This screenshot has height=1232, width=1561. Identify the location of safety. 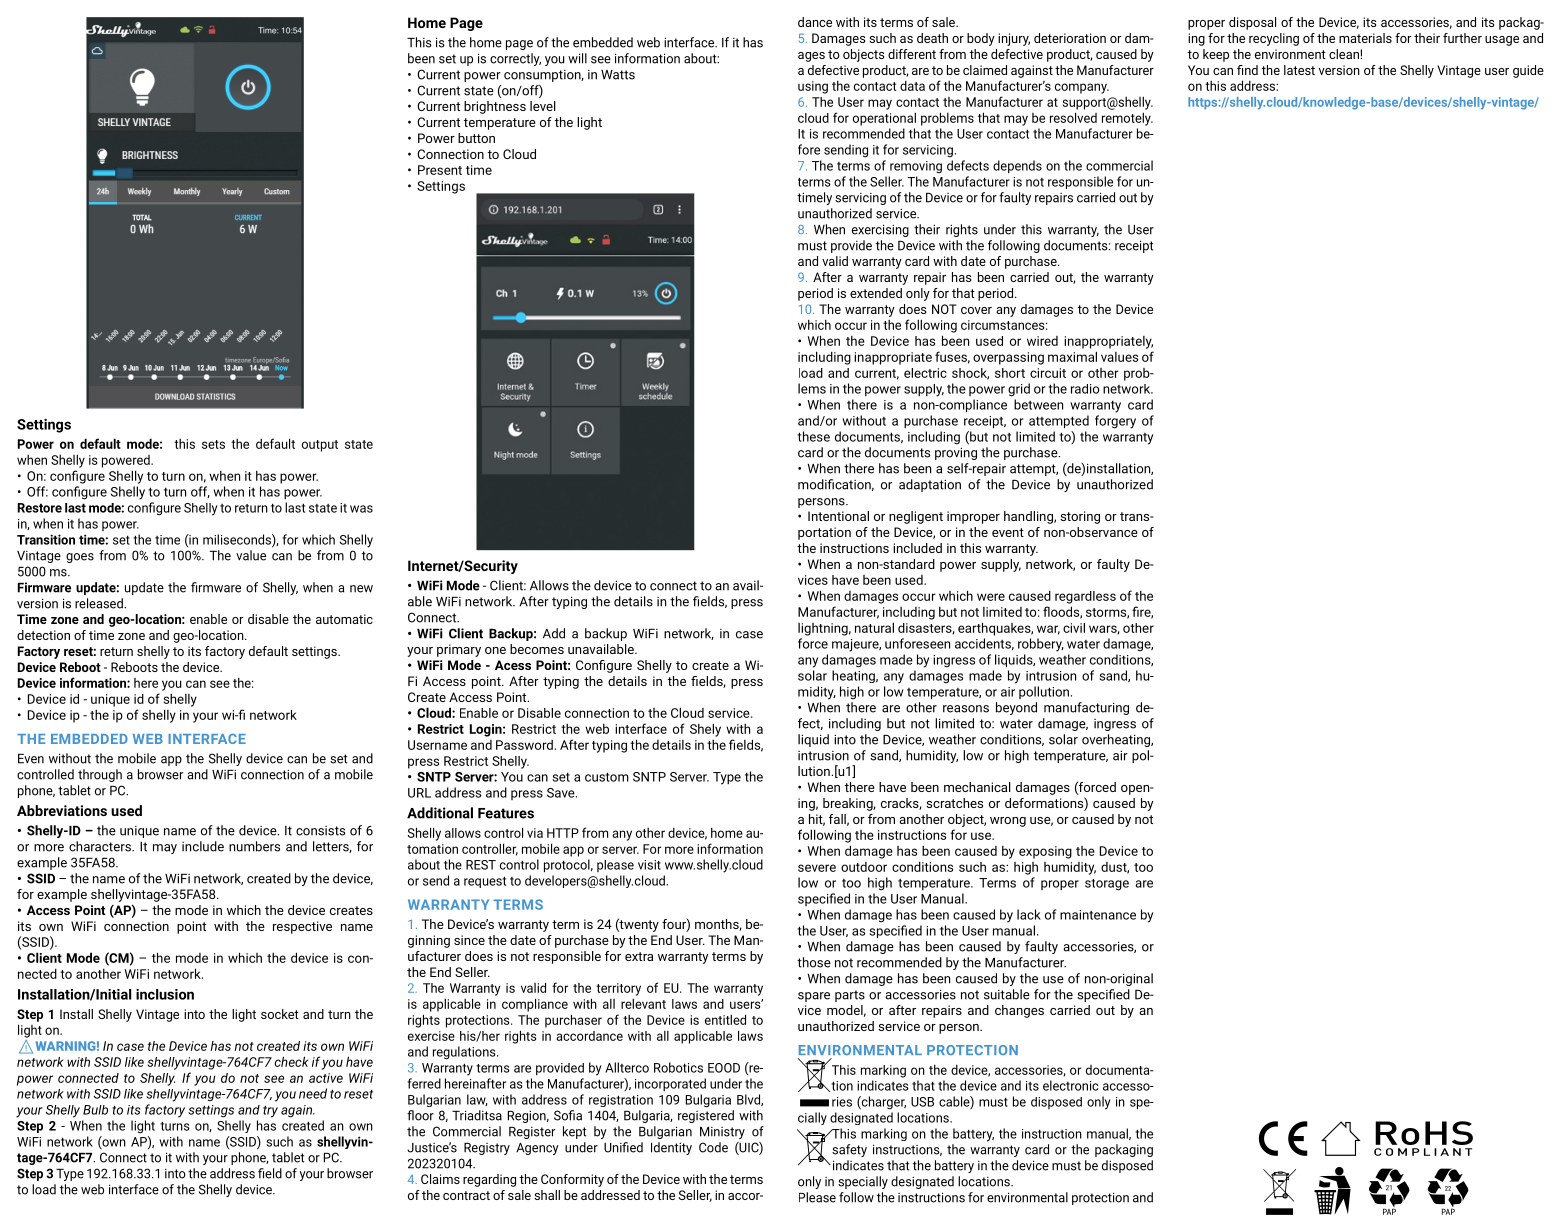
(849, 1150).
